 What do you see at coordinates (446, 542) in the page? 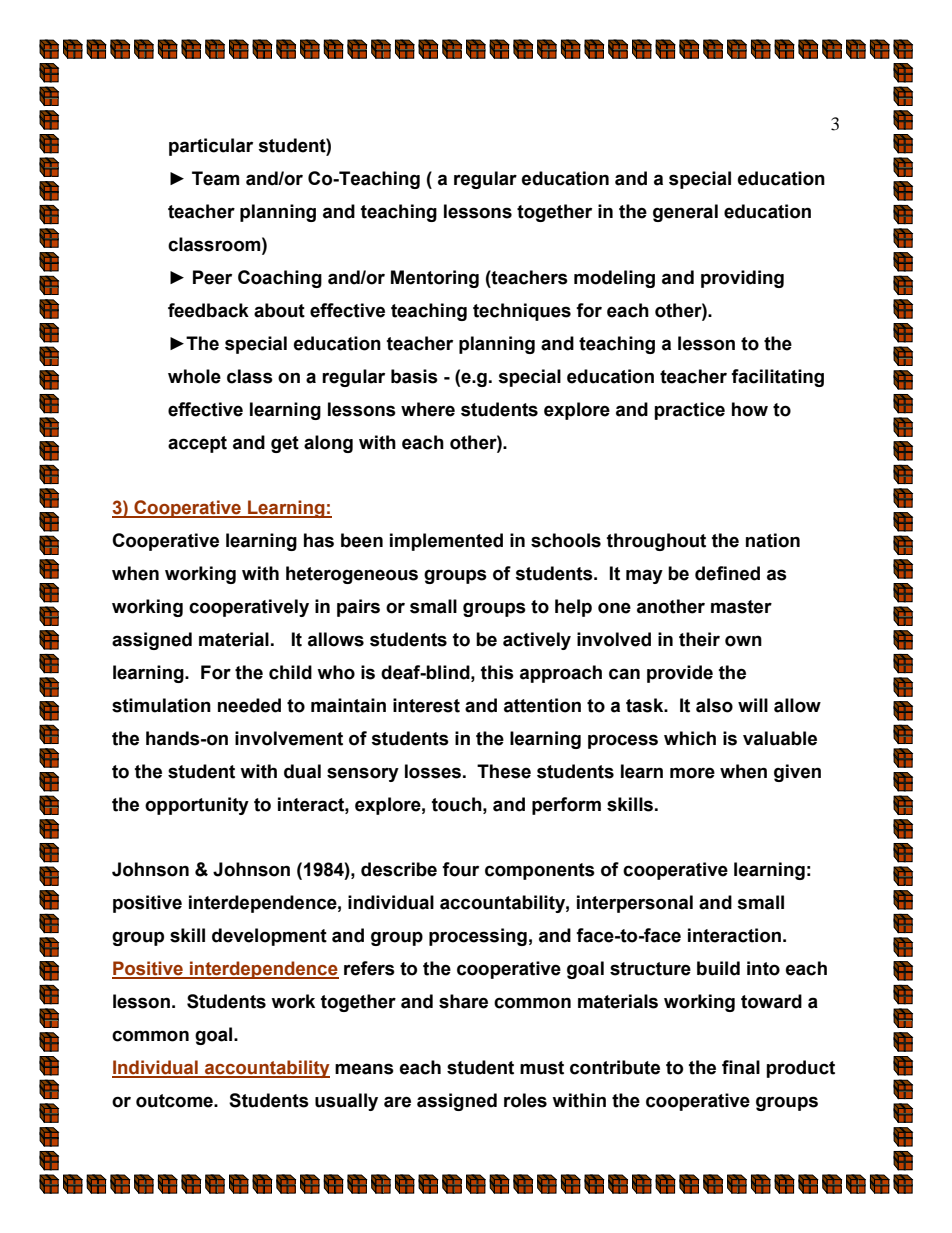
I see `implemented` at bounding box center [446, 542].
